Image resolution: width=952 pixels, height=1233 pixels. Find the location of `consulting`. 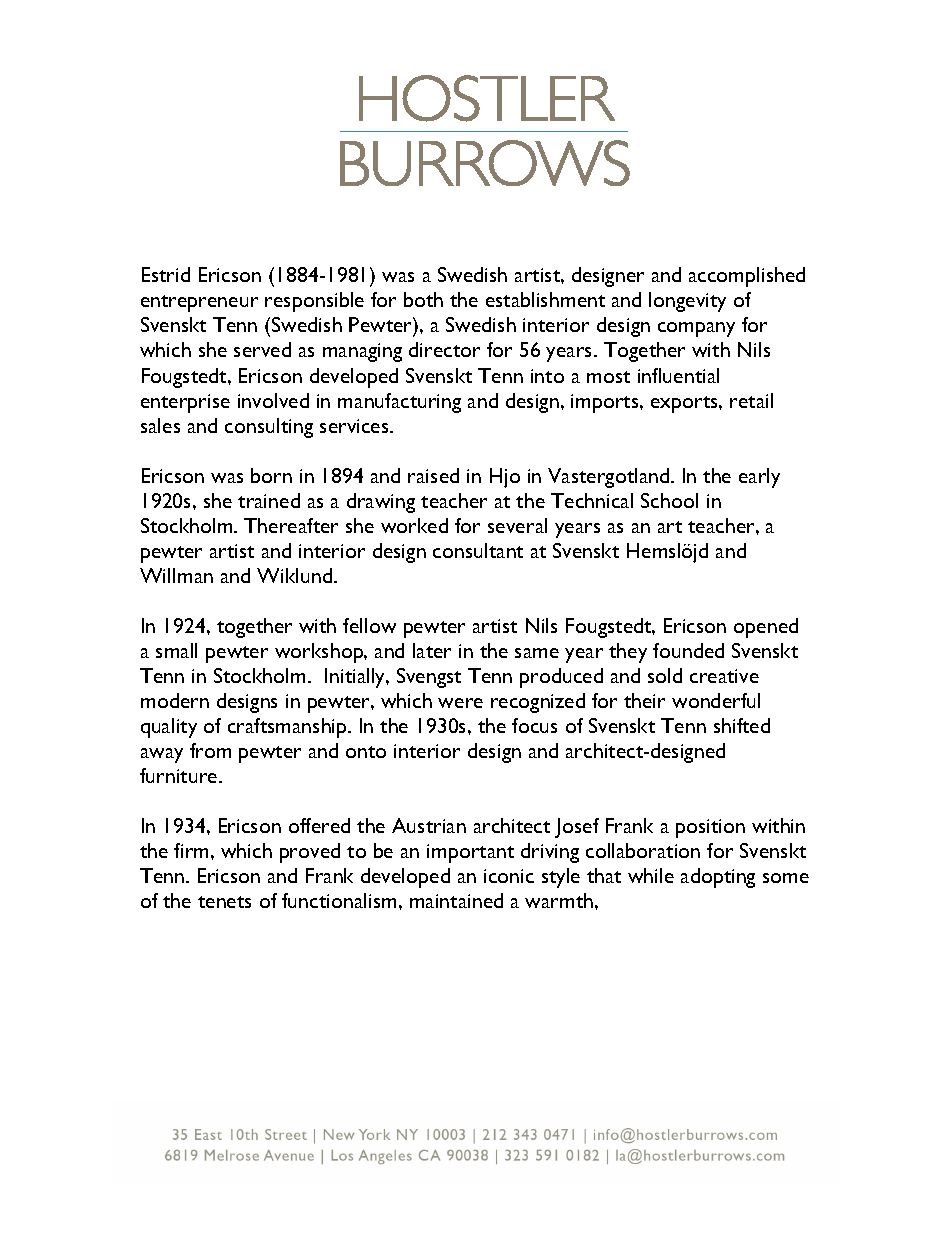

consulting is located at coordinates (269, 428).
